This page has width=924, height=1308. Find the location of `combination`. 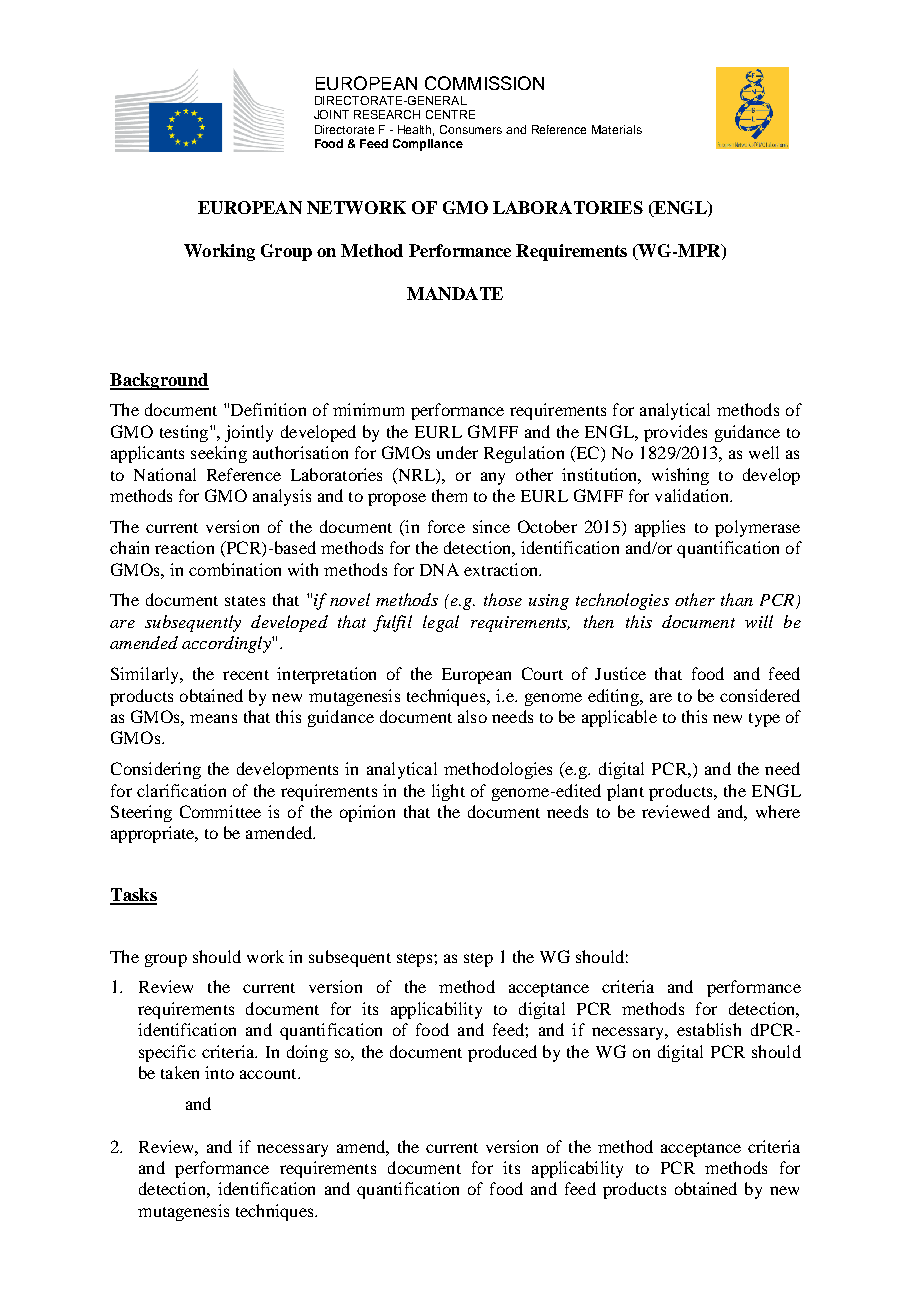

combination is located at coordinates (235, 569).
